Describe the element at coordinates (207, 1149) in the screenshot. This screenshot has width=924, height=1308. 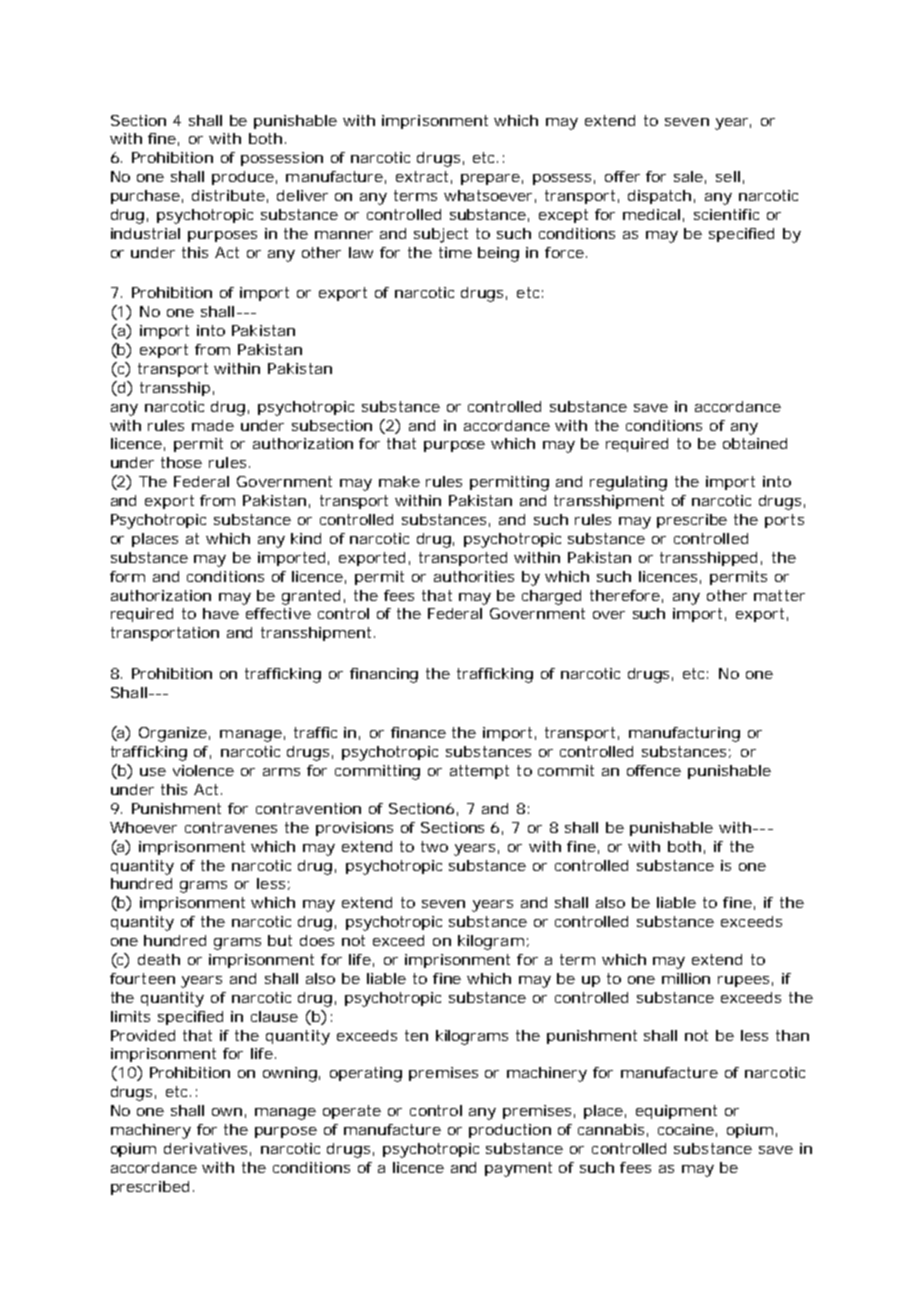
I see `derivatives` at that location.
